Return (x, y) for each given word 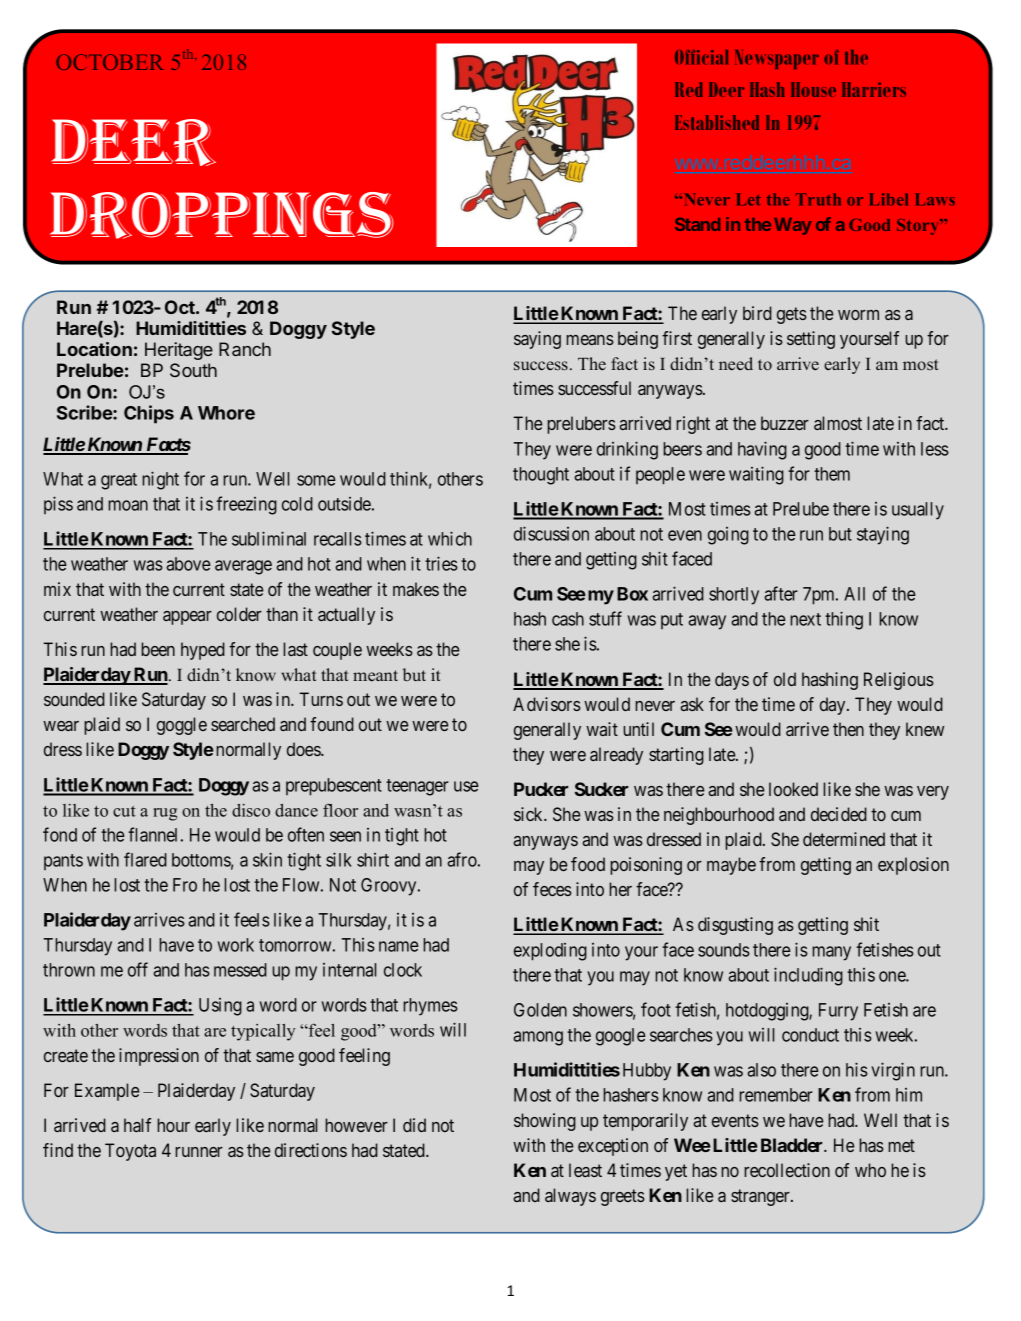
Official (701, 57)
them (832, 474)
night (160, 480)
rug (165, 814)
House (813, 89)
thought (541, 476)
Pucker (541, 789)
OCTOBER (110, 62)
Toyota (130, 1152)
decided (839, 814)
